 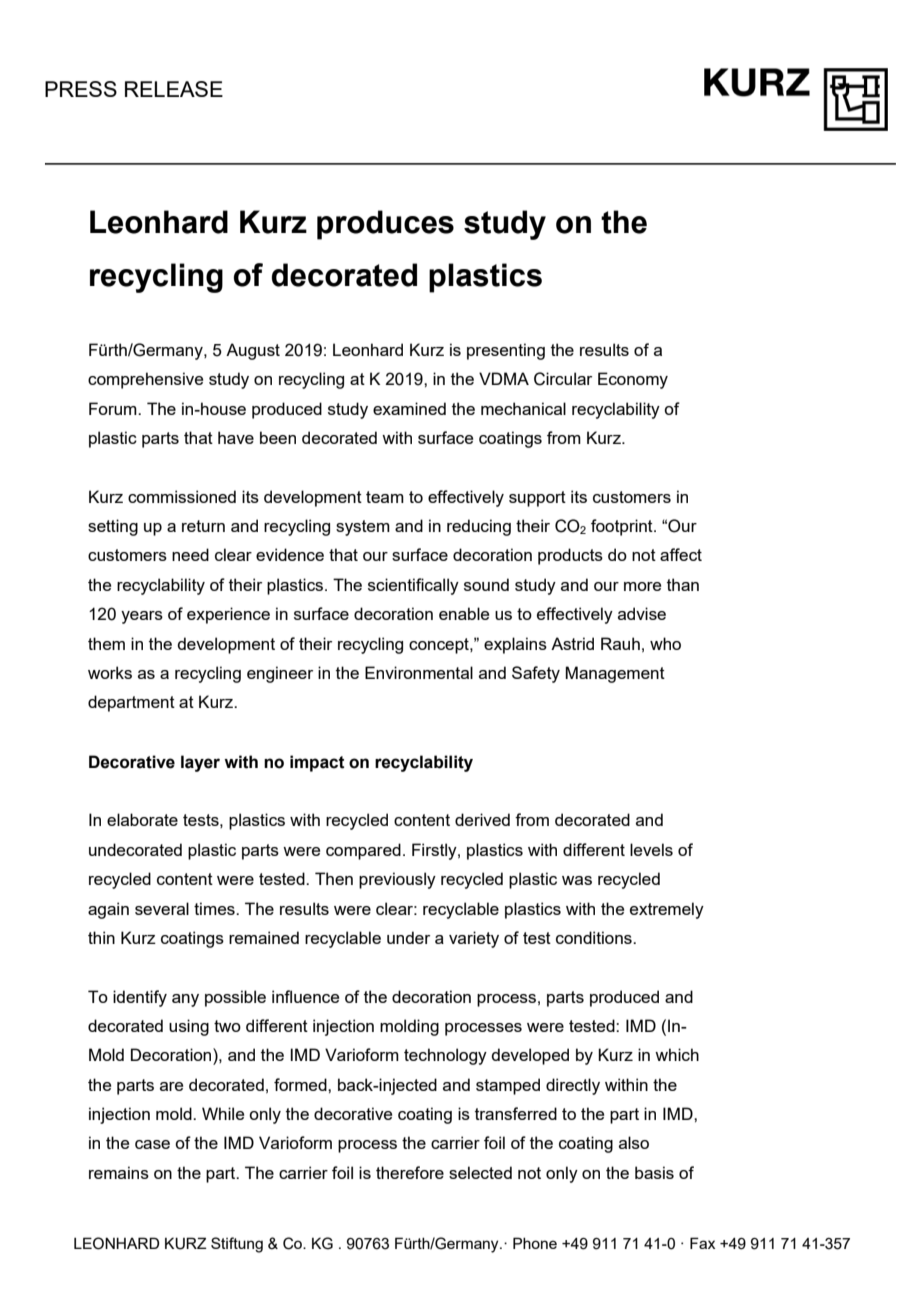 What do you see at coordinates (363, 851) in the screenshot?
I see `compared` at bounding box center [363, 851].
